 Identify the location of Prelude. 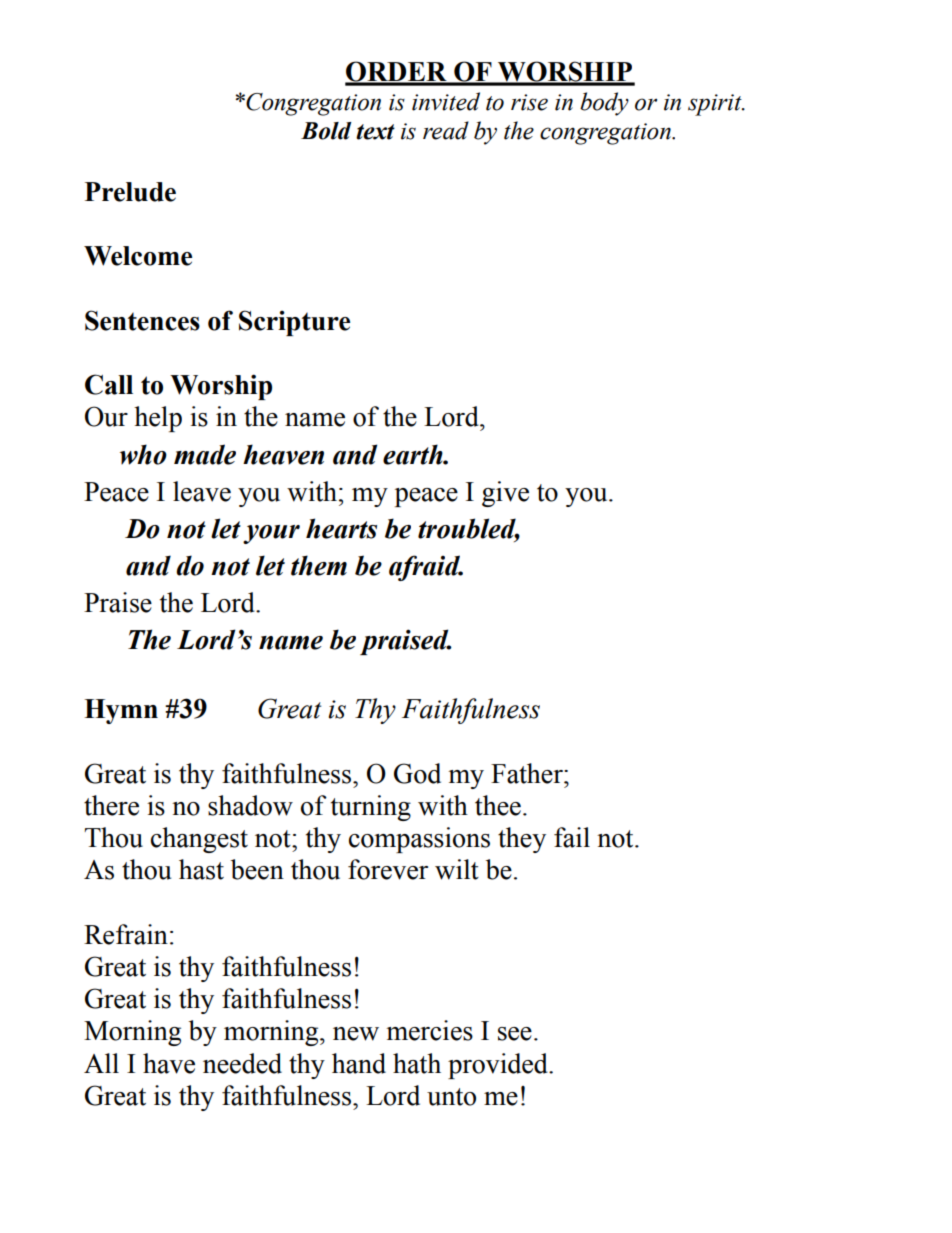
(130, 192).
